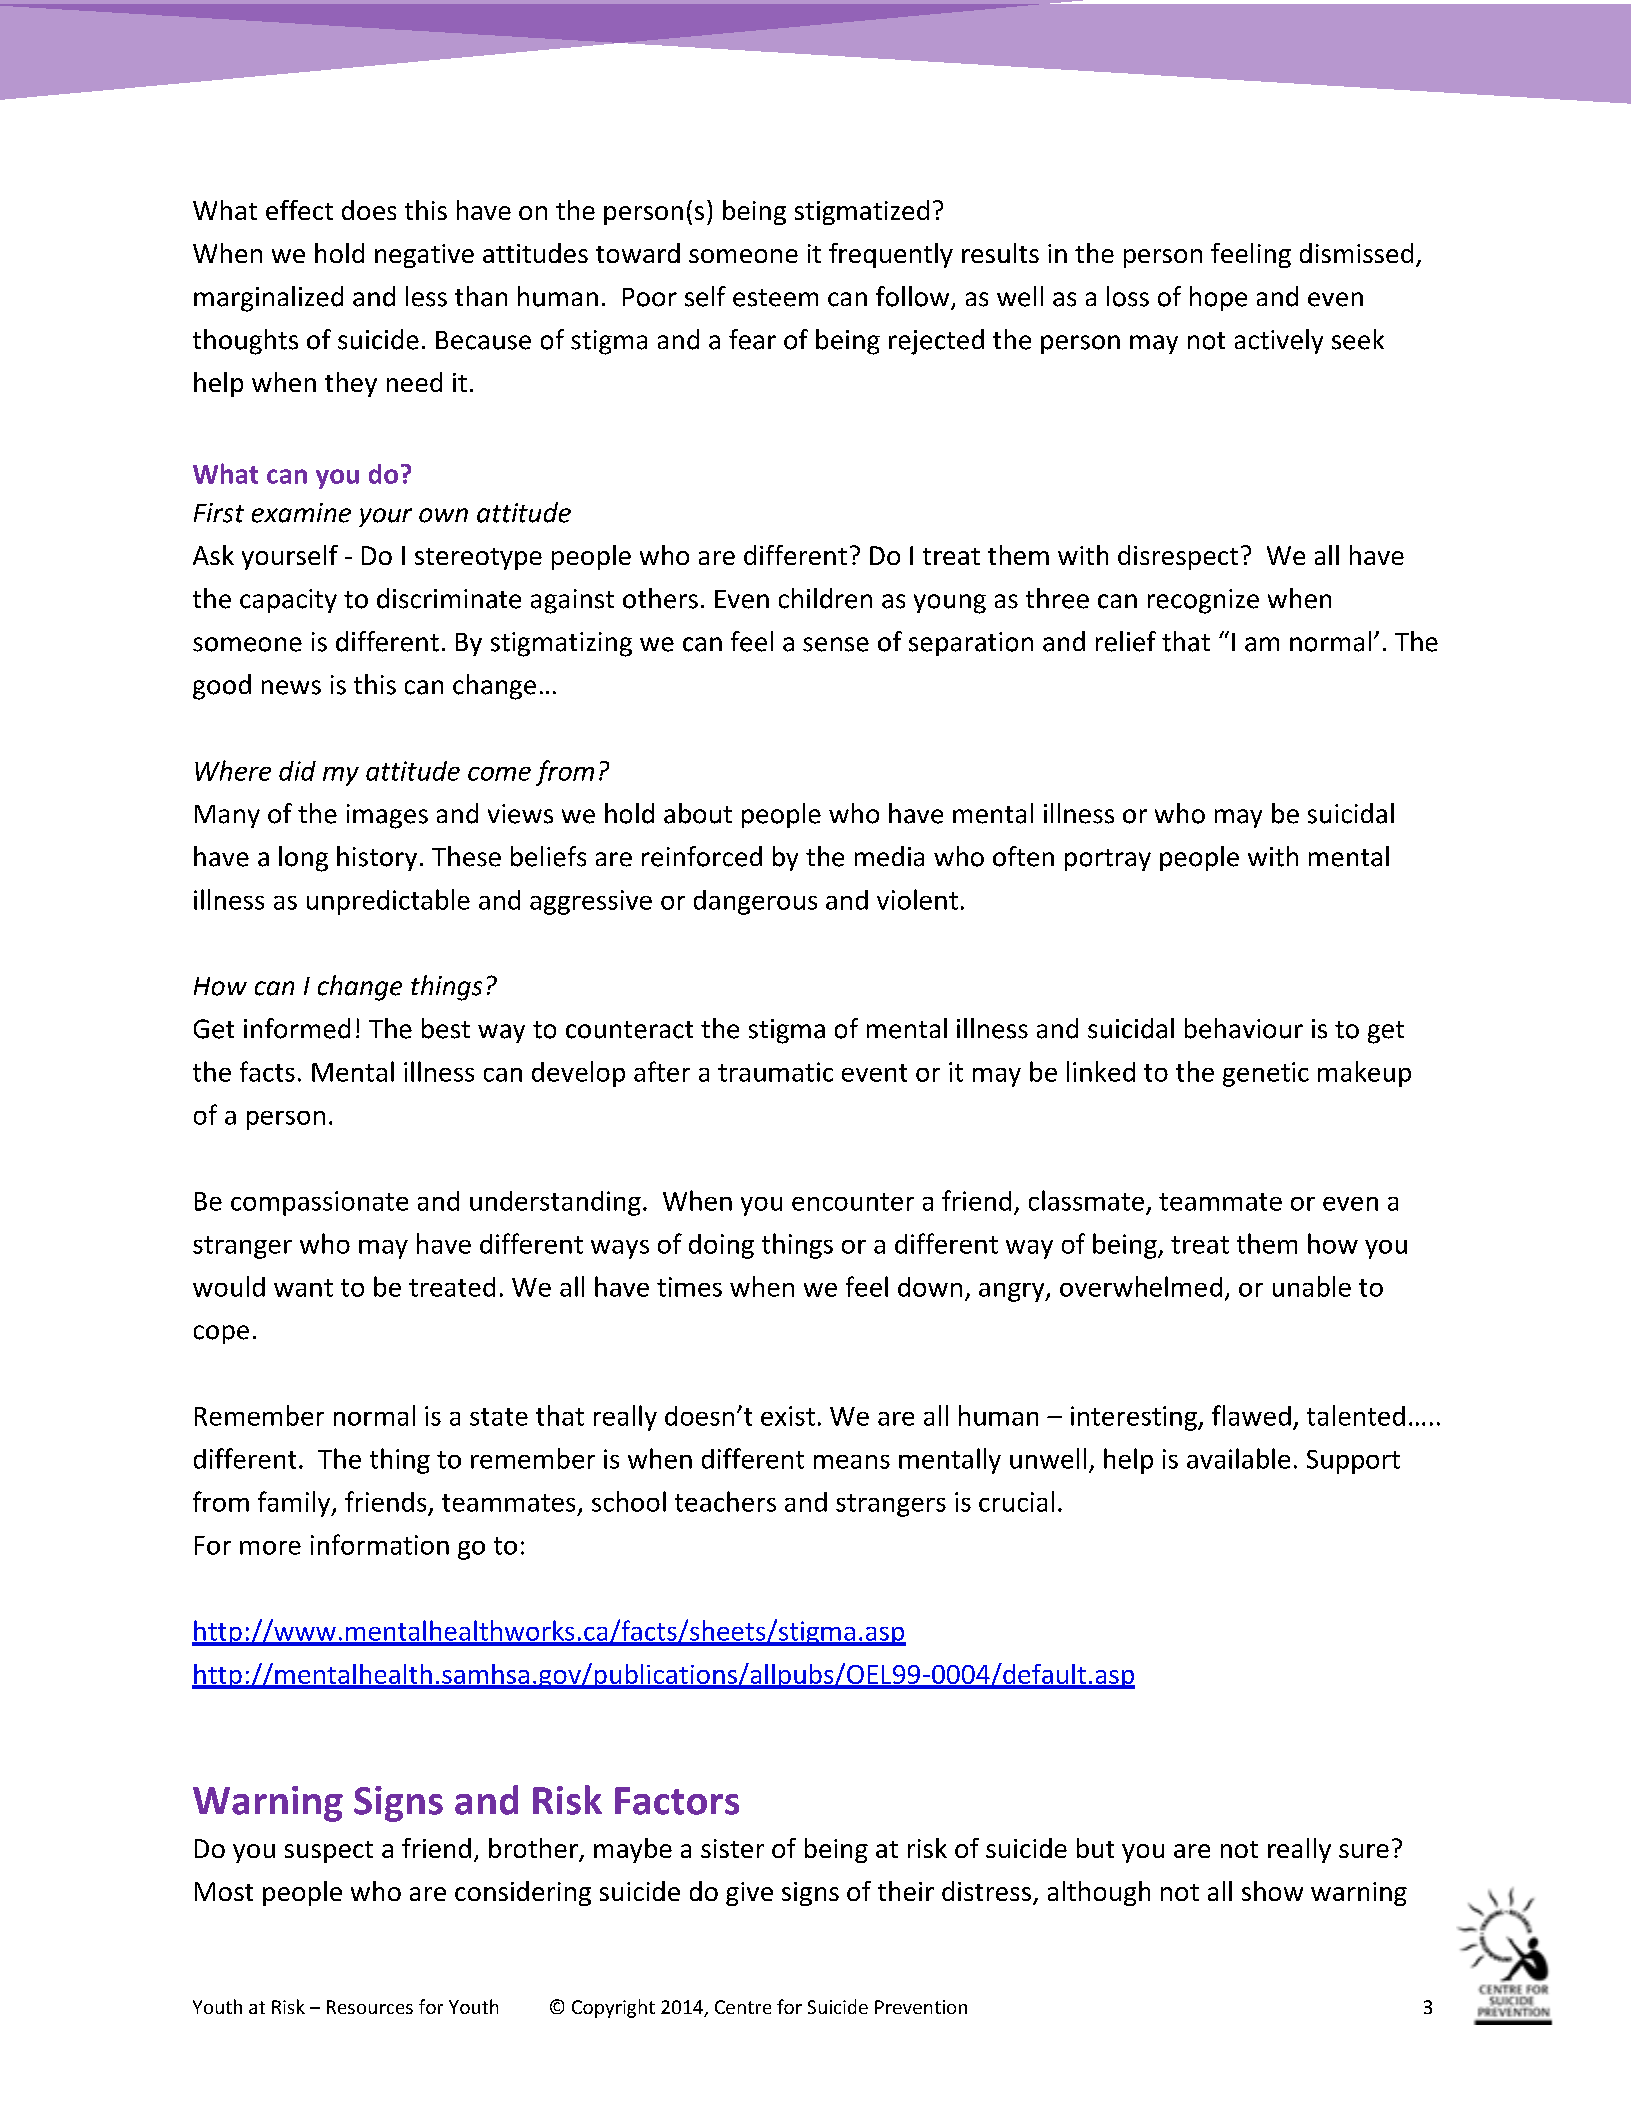 The width and height of the screenshot is (1634, 2114). I want to click on flawed, so click(1251, 1415).
